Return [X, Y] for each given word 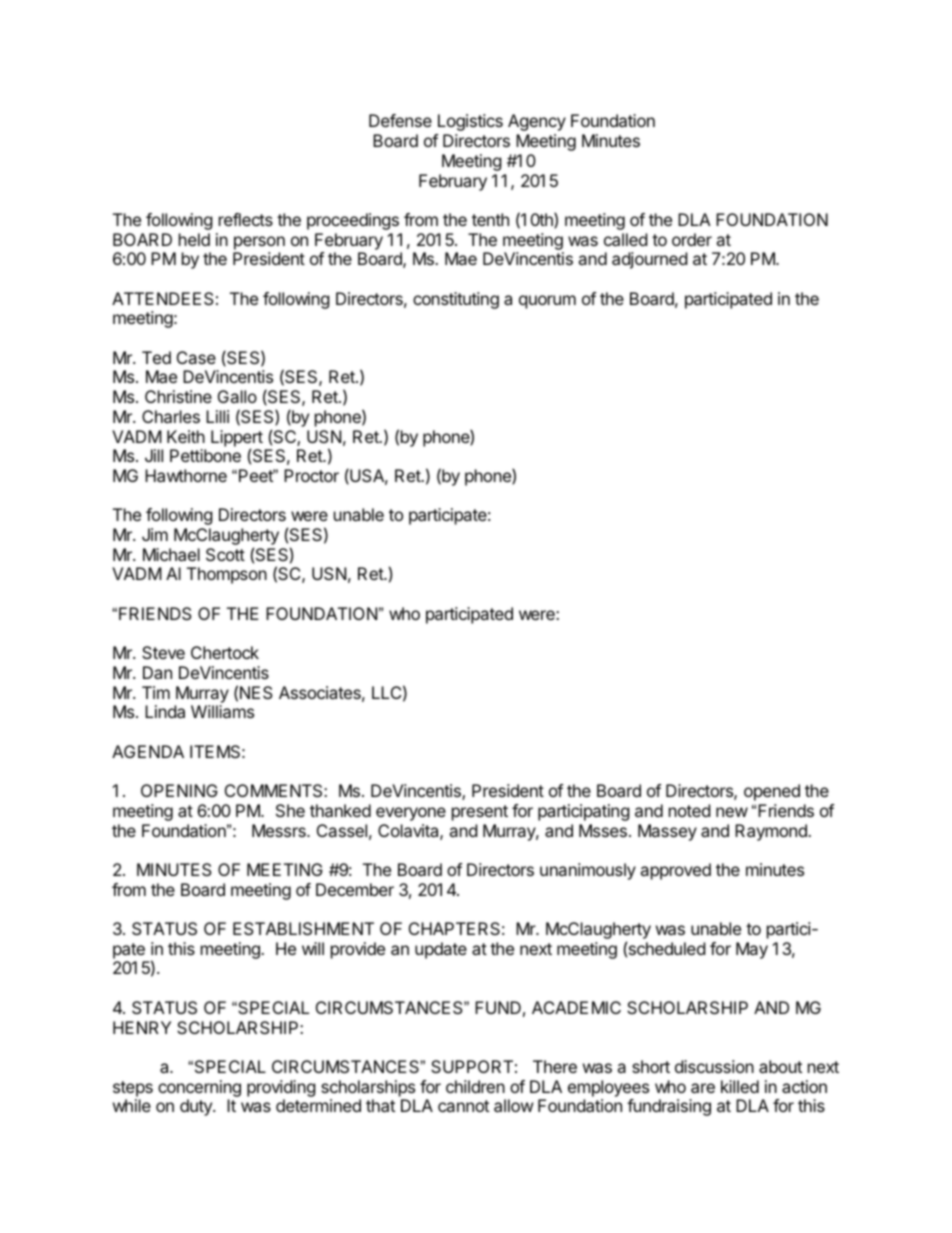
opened [772, 792]
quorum [547, 302]
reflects [246, 219]
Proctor [311, 475]
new [732, 812]
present [480, 813]
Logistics [470, 122]
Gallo [237, 396]
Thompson [227, 575]
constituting [456, 300]
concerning [199, 1088]
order [692, 239]
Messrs [280, 830]
